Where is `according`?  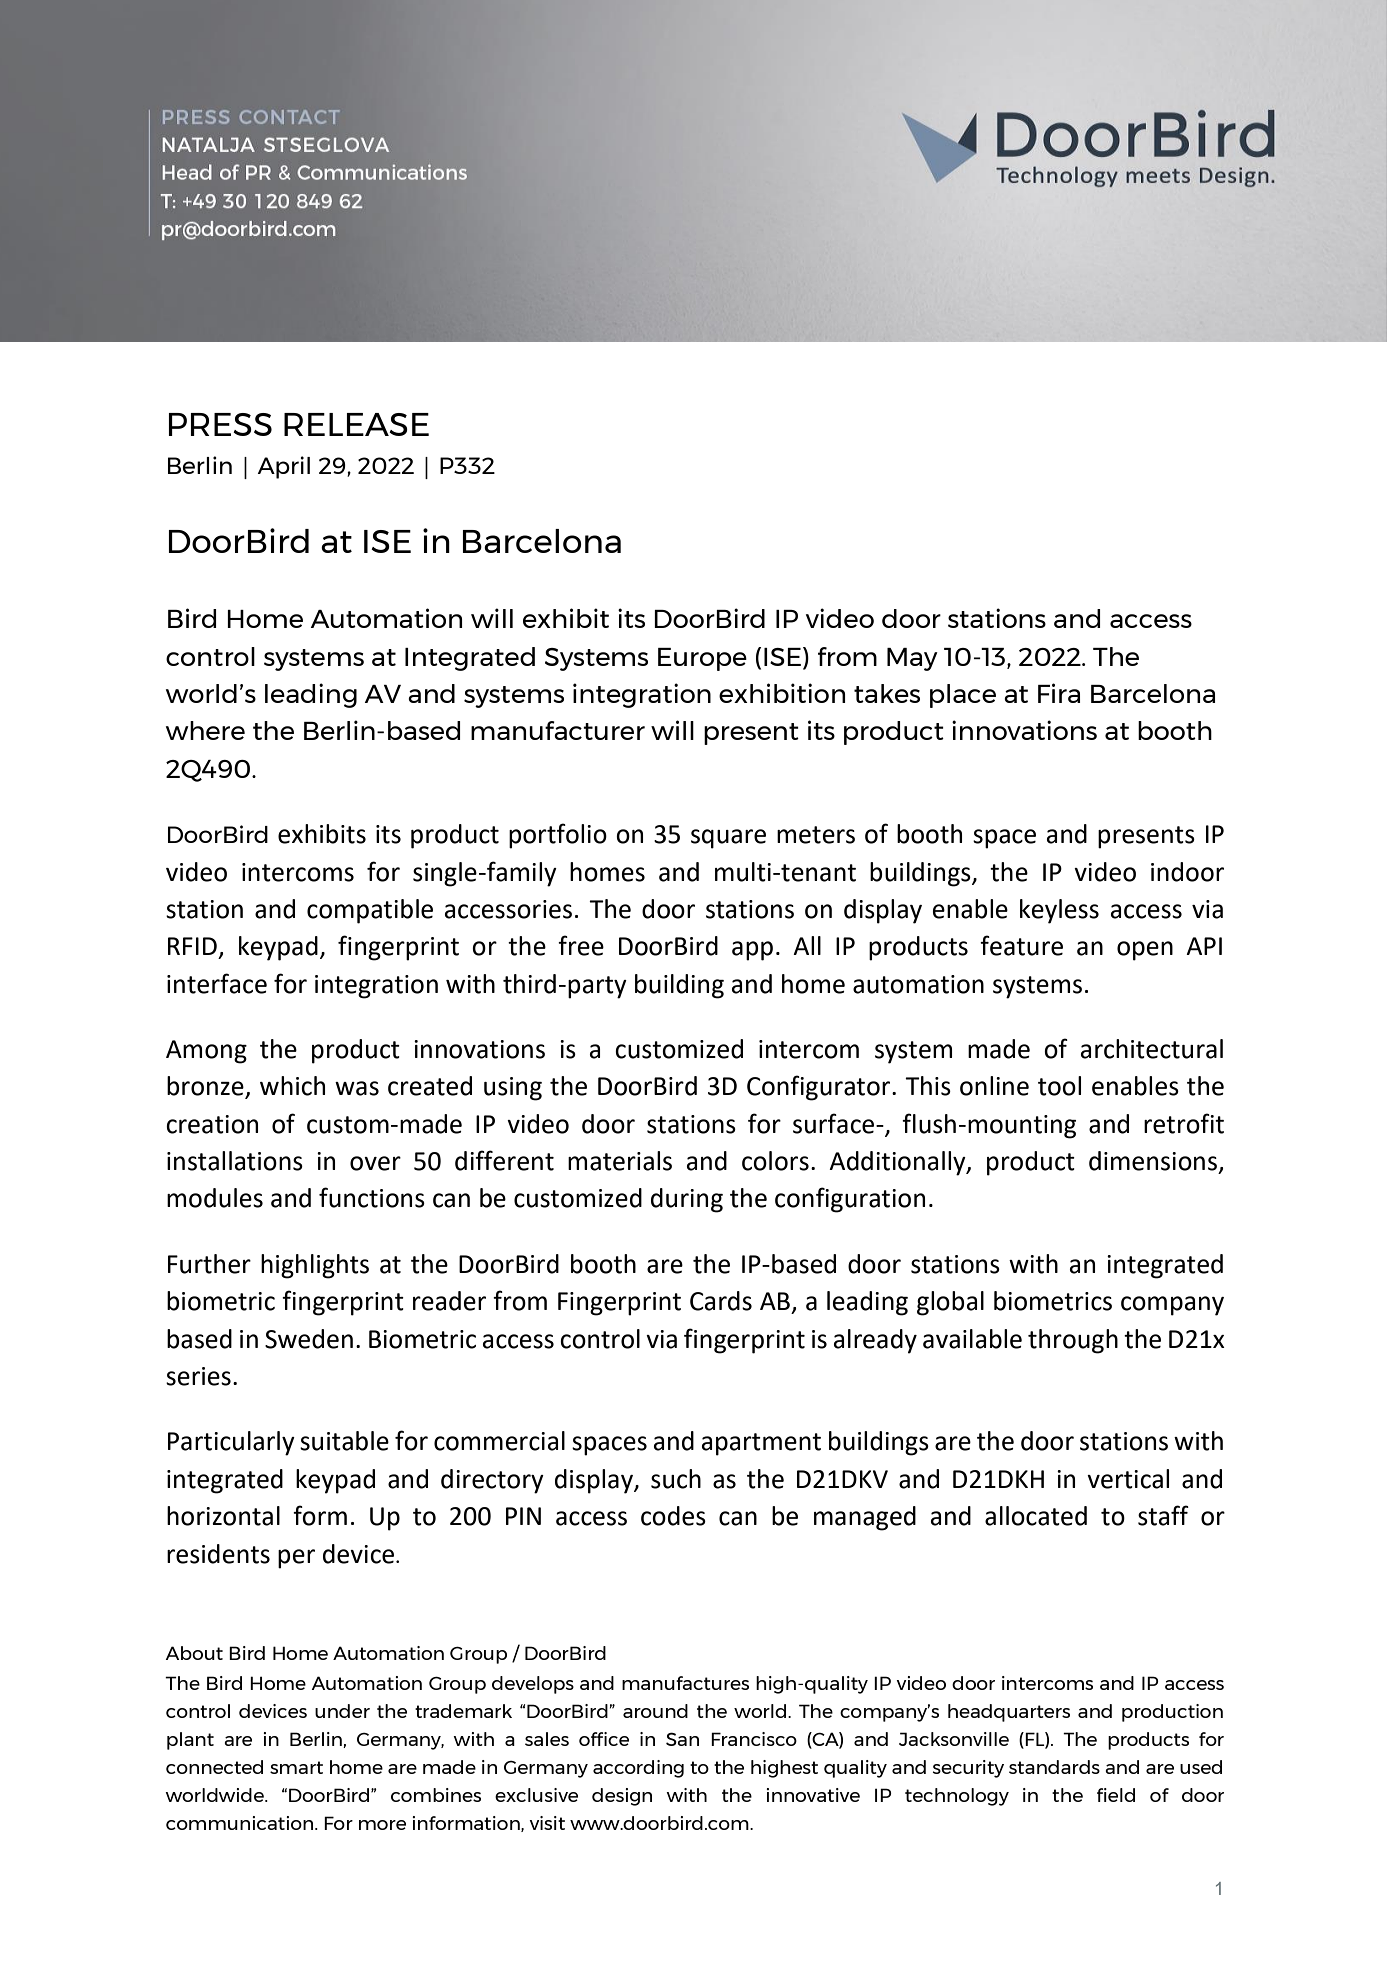 according is located at coordinates (638, 1769).
